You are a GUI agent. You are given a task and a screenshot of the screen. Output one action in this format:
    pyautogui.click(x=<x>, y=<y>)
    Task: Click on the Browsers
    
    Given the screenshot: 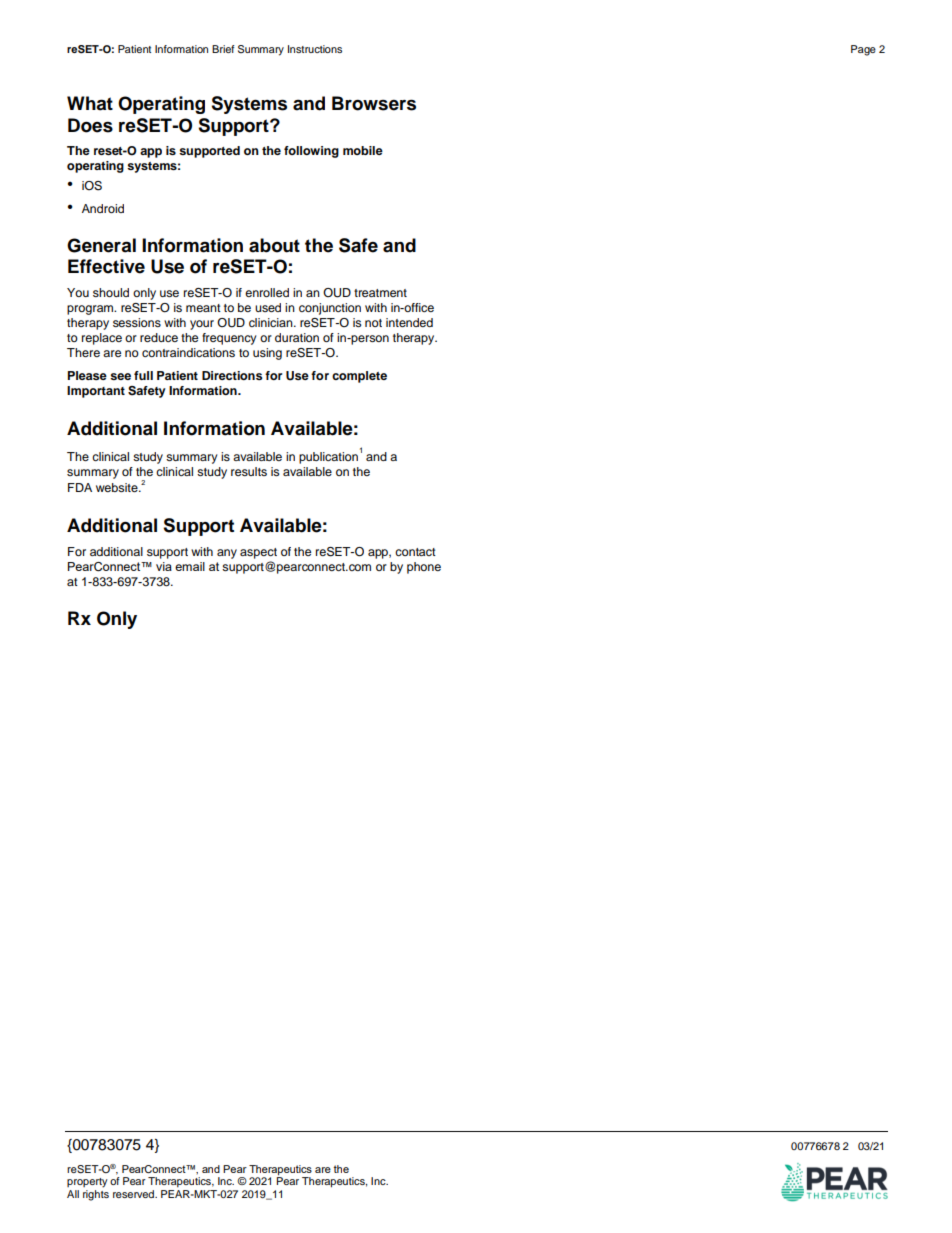 What is the action you would take?
    pyautogui.click(x=374, y=103)
